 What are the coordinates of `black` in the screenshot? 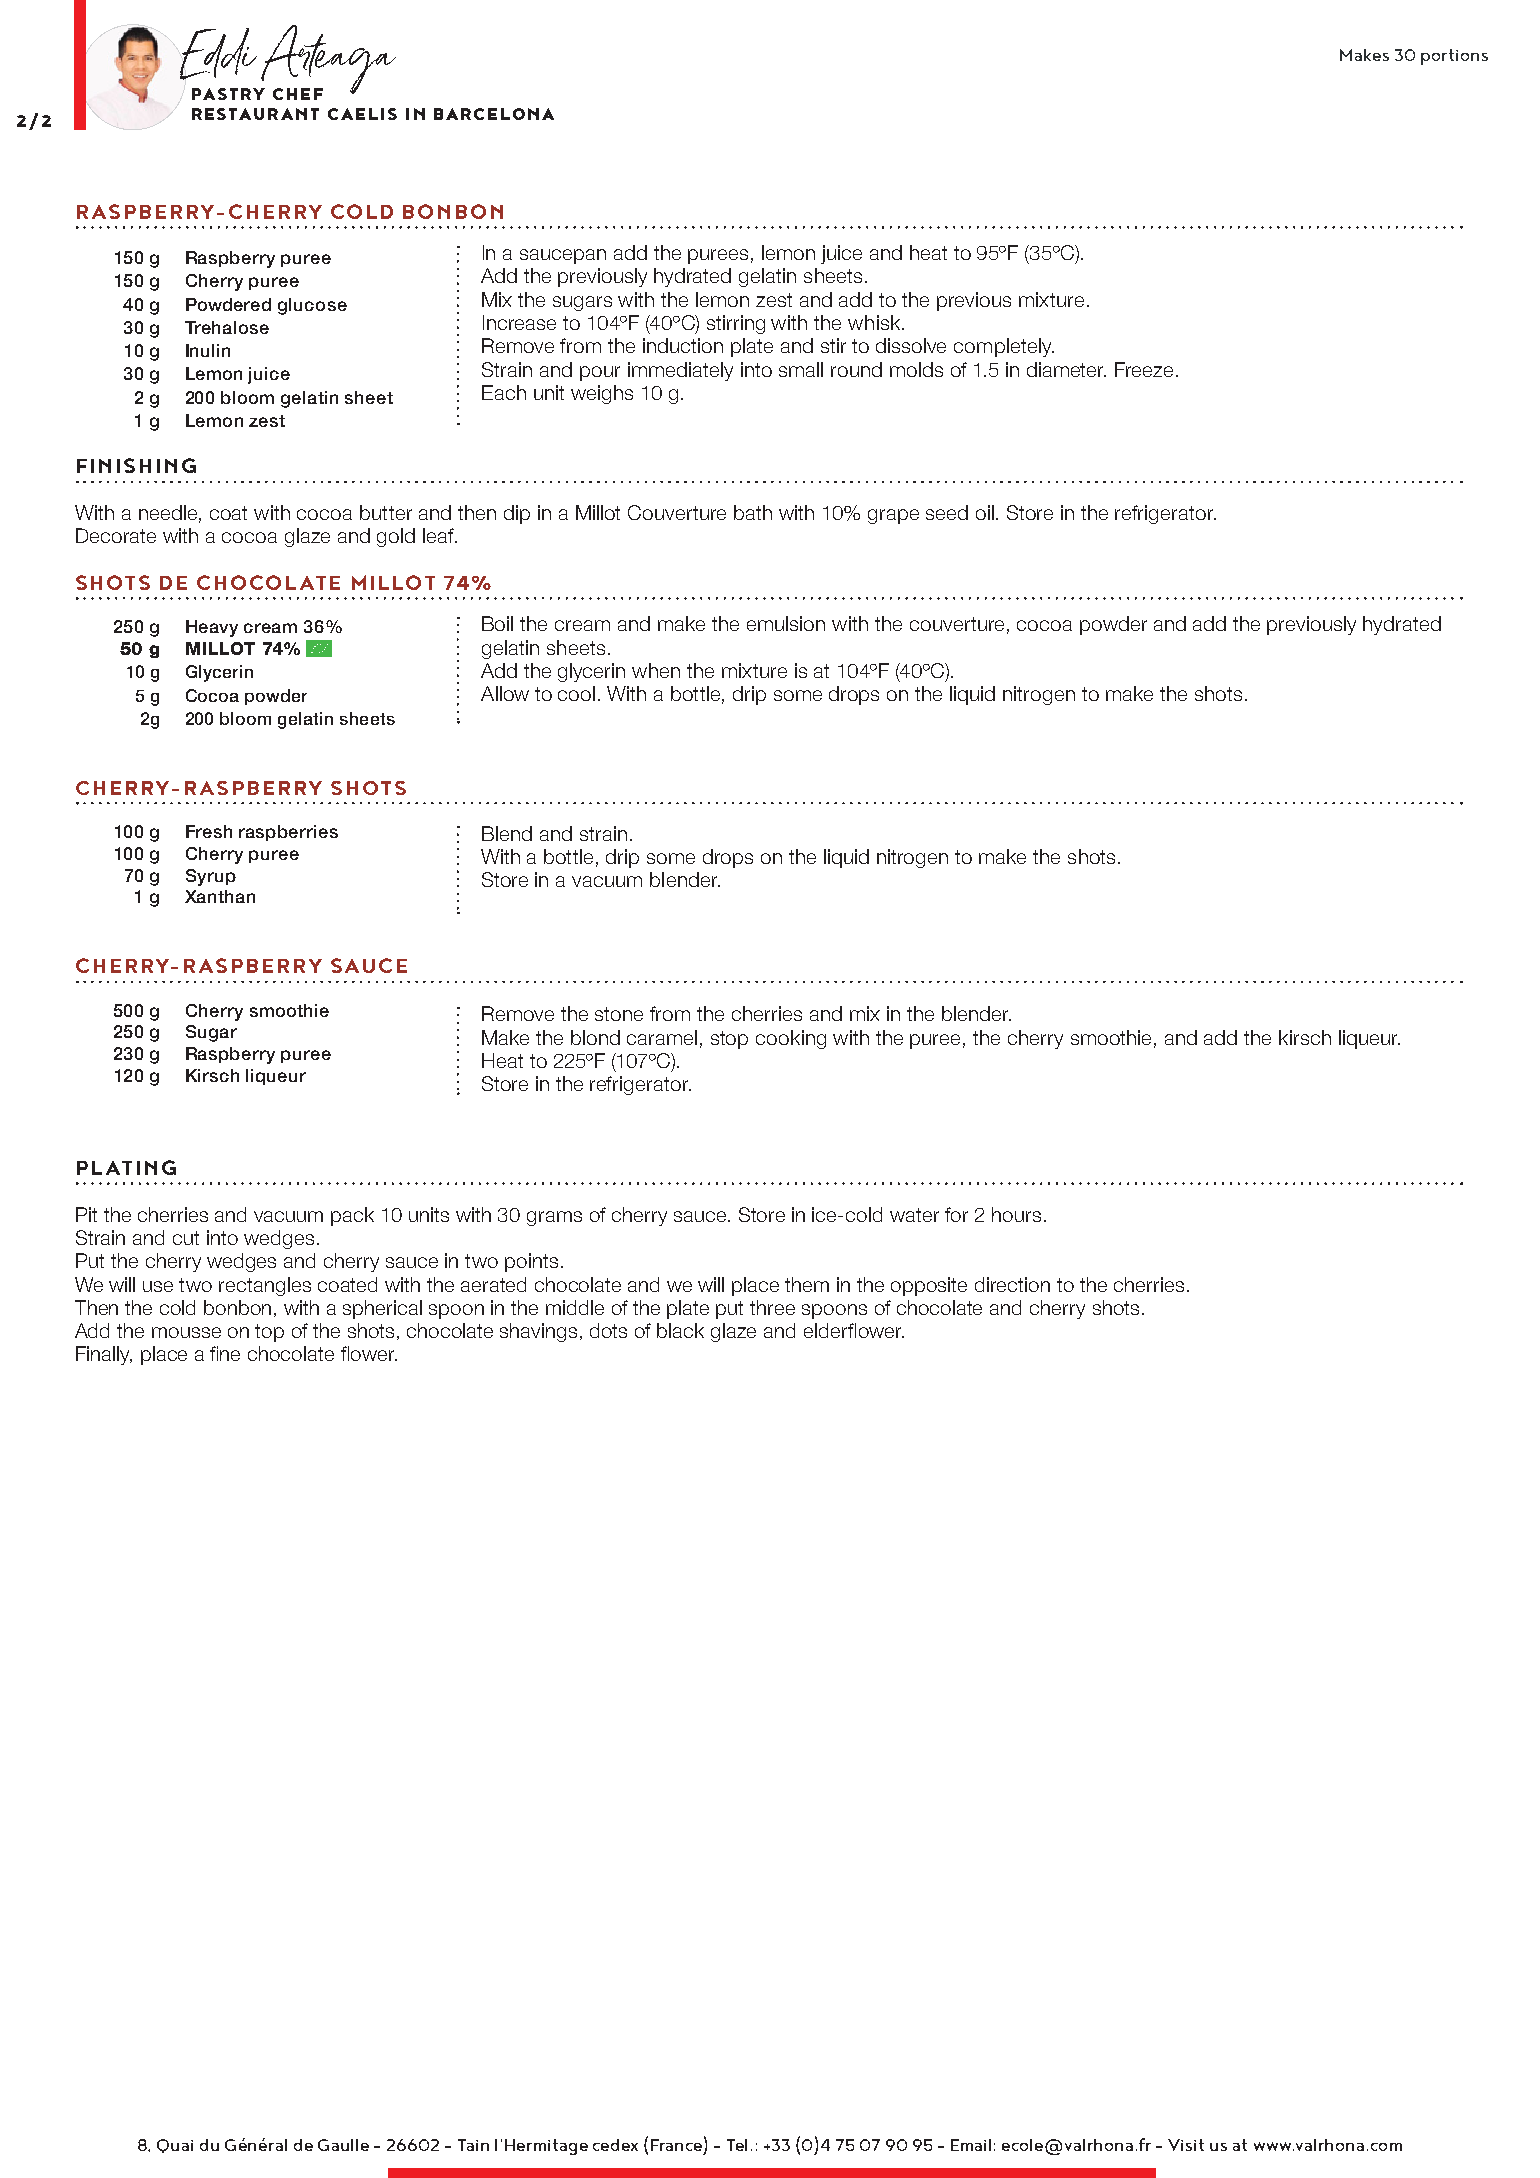 It's located at (680, 1330).
